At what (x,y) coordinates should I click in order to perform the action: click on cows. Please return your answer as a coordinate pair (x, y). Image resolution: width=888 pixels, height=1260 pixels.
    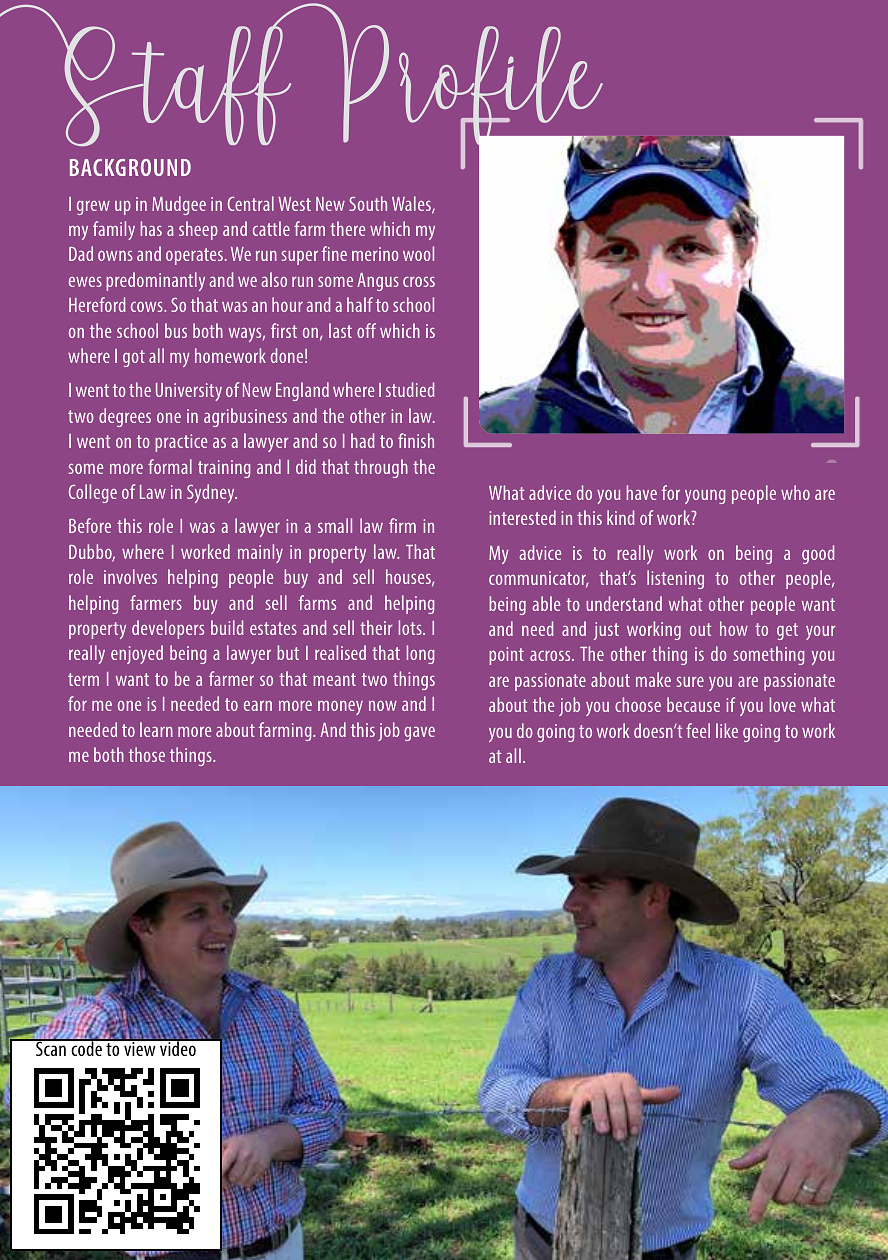
    Looking at the image, I should click on (148, 306).
